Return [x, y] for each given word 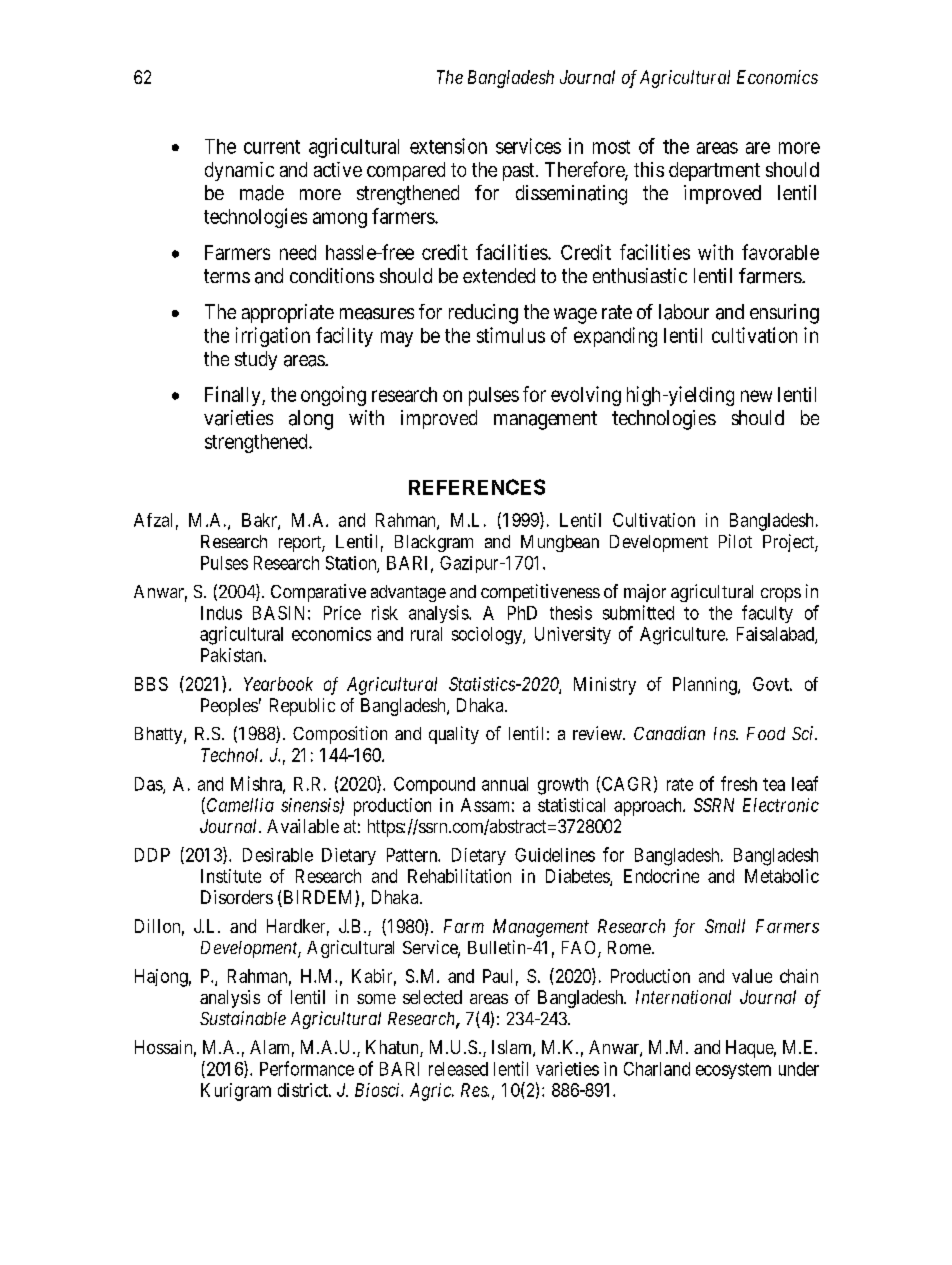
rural [426, 634]
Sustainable [243, 1018]
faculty [767, 614]
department [714, 171]
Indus [221, 613]
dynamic [239, 171]
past [520, 172]
